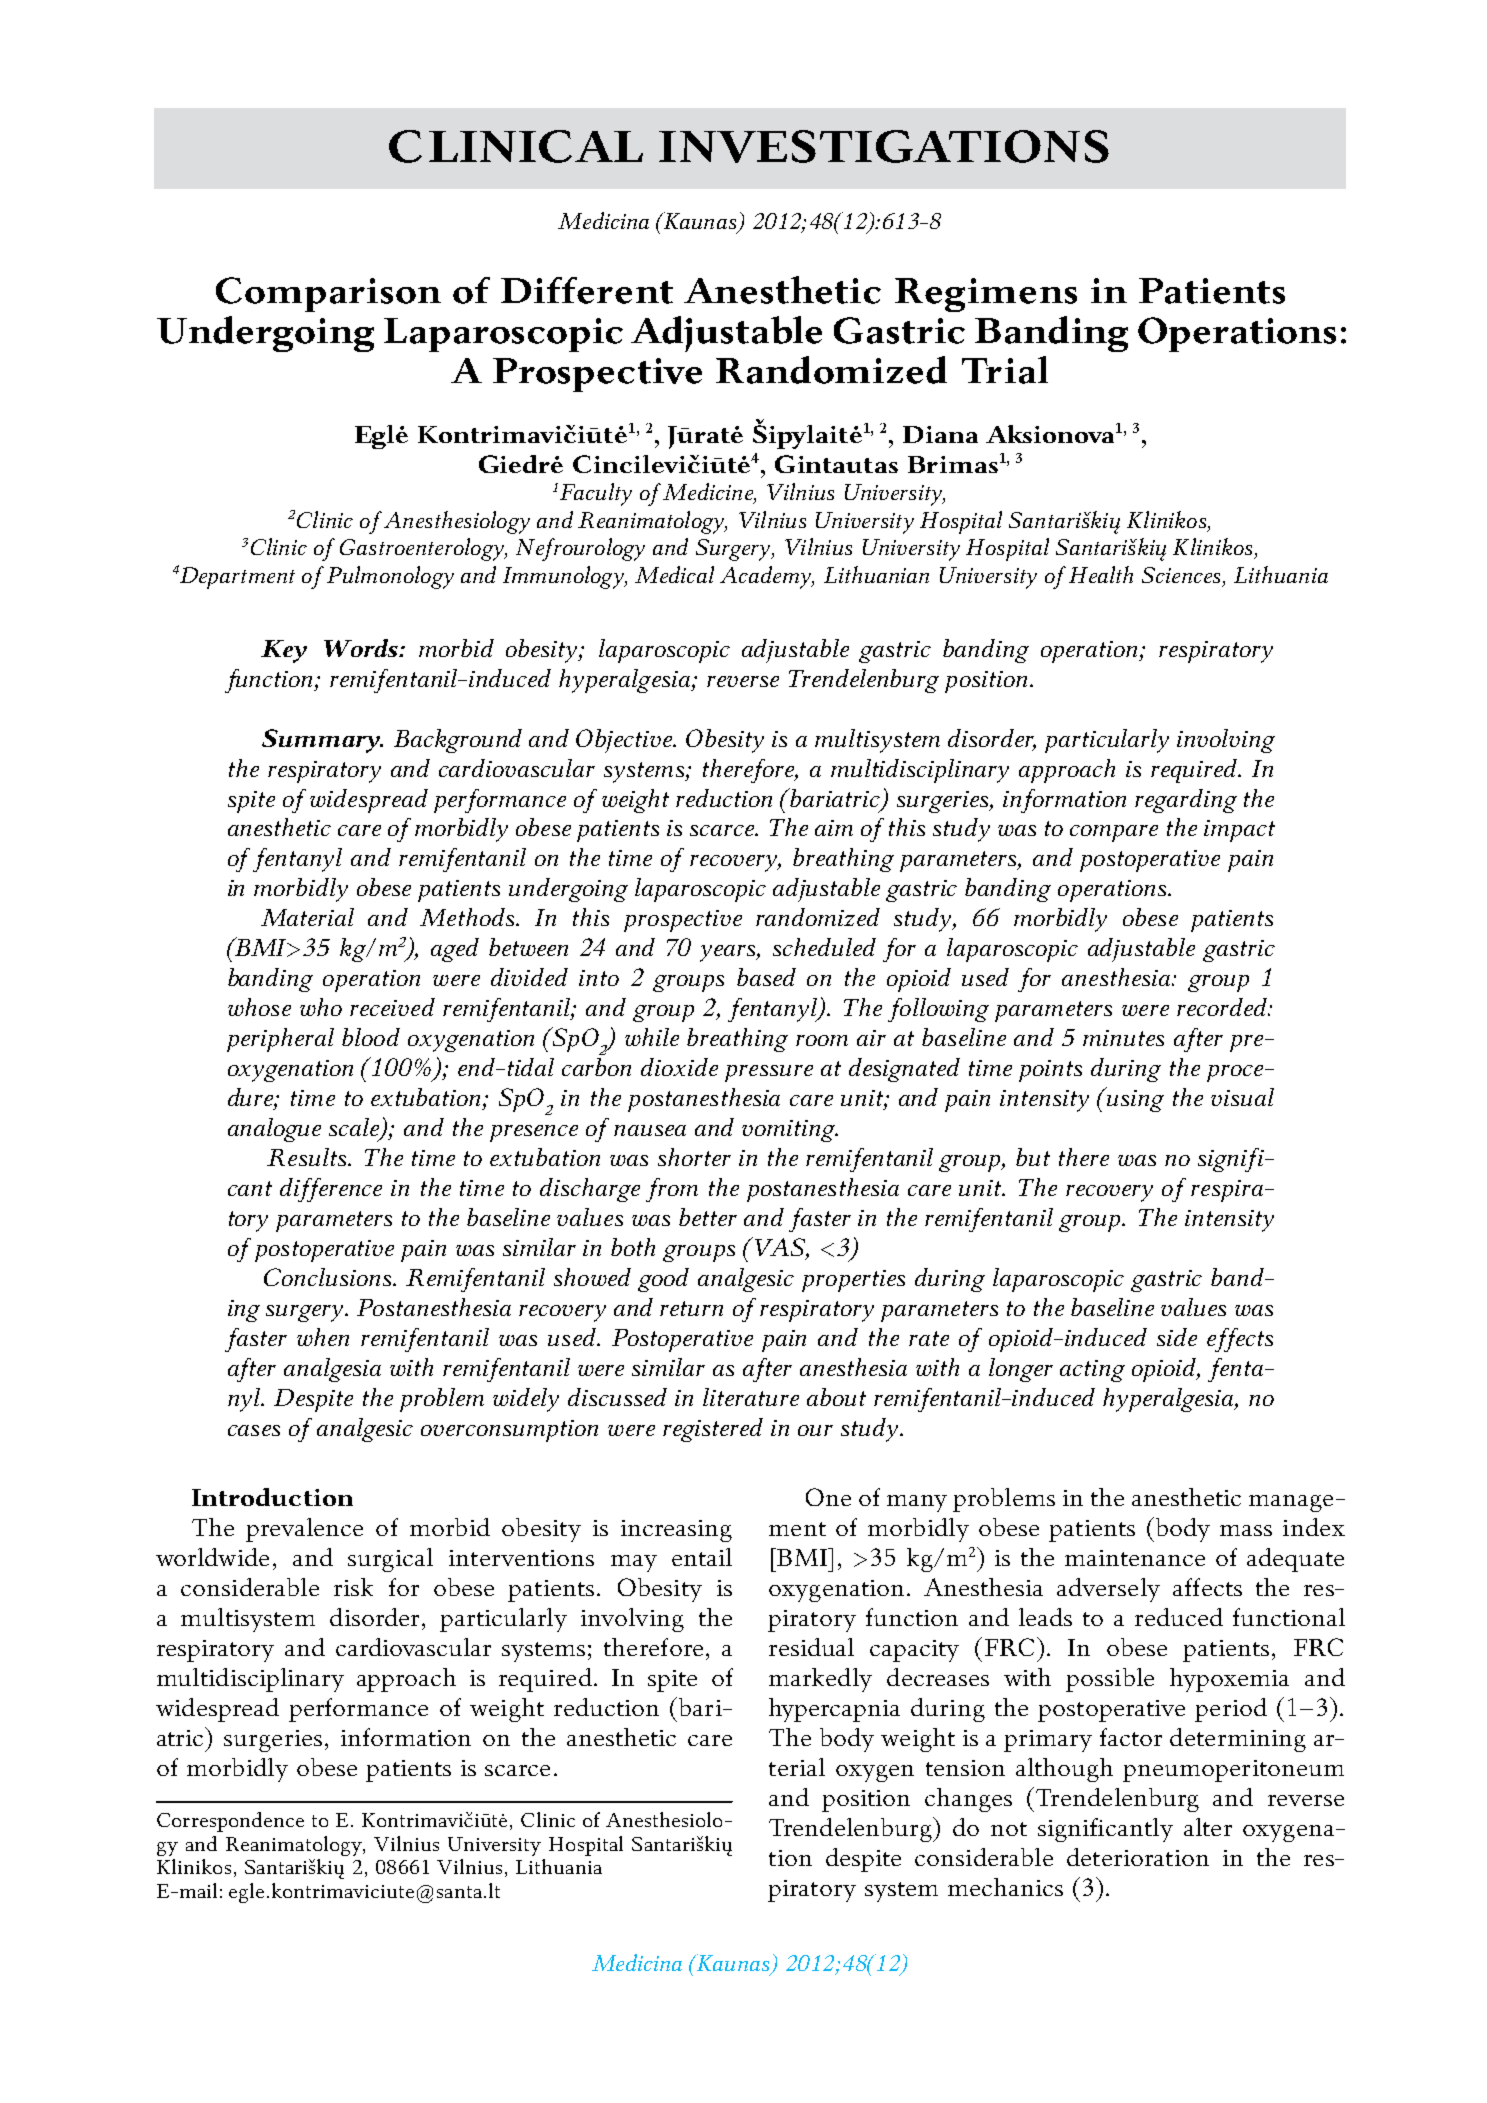 The image size is (1487, 2103). What do you see at coordinates (769, 1073) in the screenshot?
I see `pressure` at bounding box center [769, 1073].
